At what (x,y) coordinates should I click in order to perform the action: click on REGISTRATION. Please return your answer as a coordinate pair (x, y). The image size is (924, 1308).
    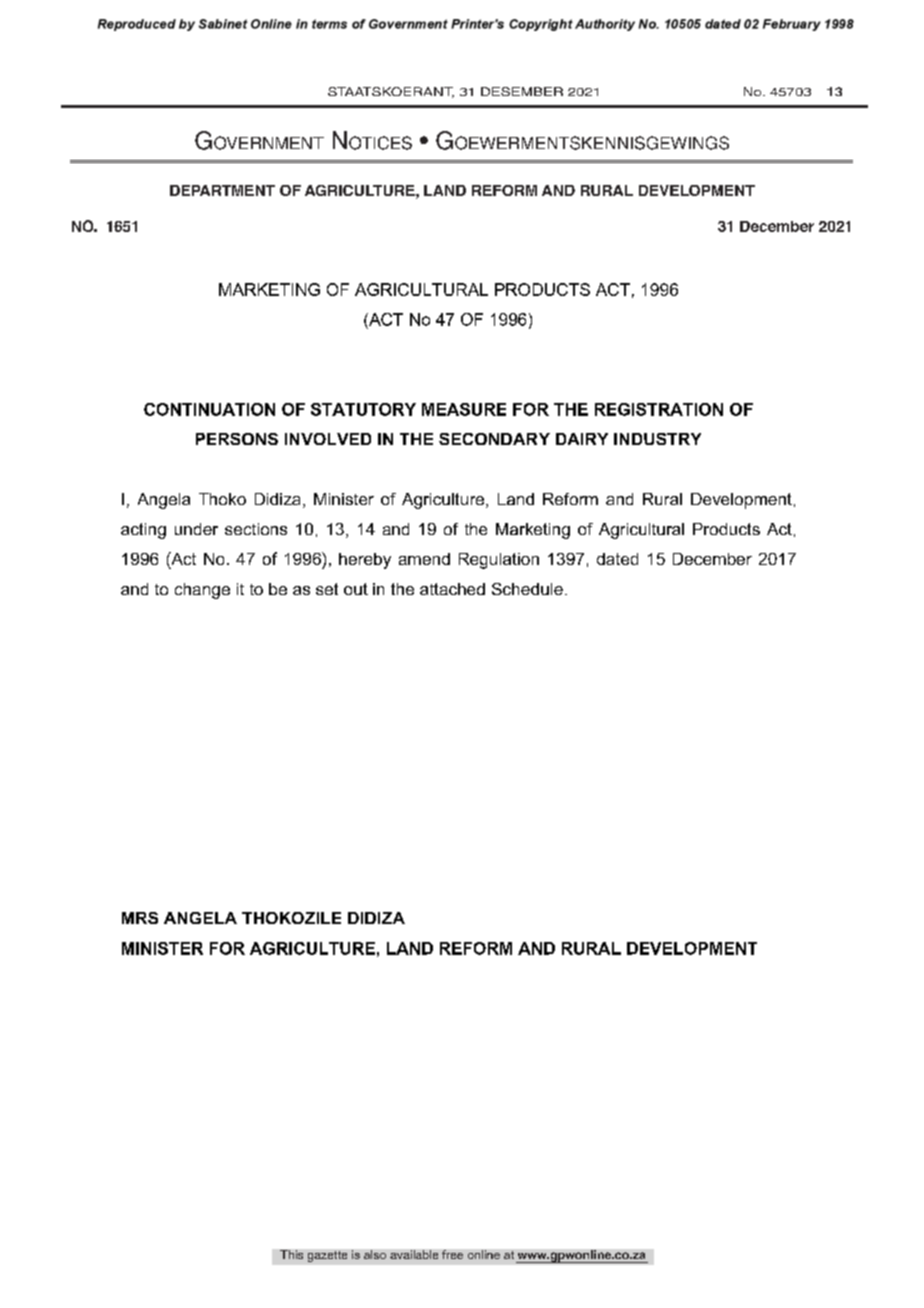
    Looking at the image, I should click on (659, 409).
